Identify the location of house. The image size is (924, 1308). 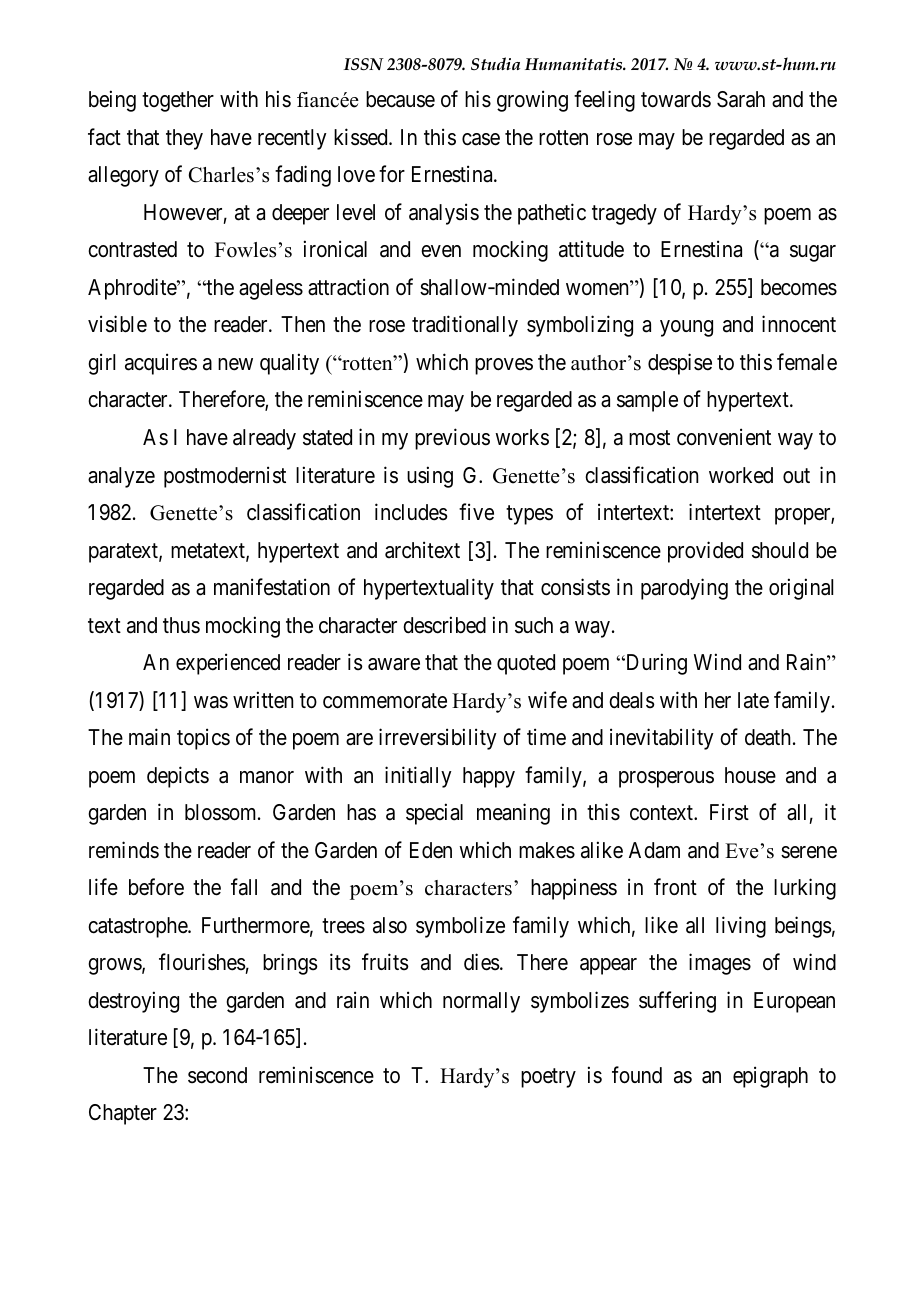
(750, 775).
